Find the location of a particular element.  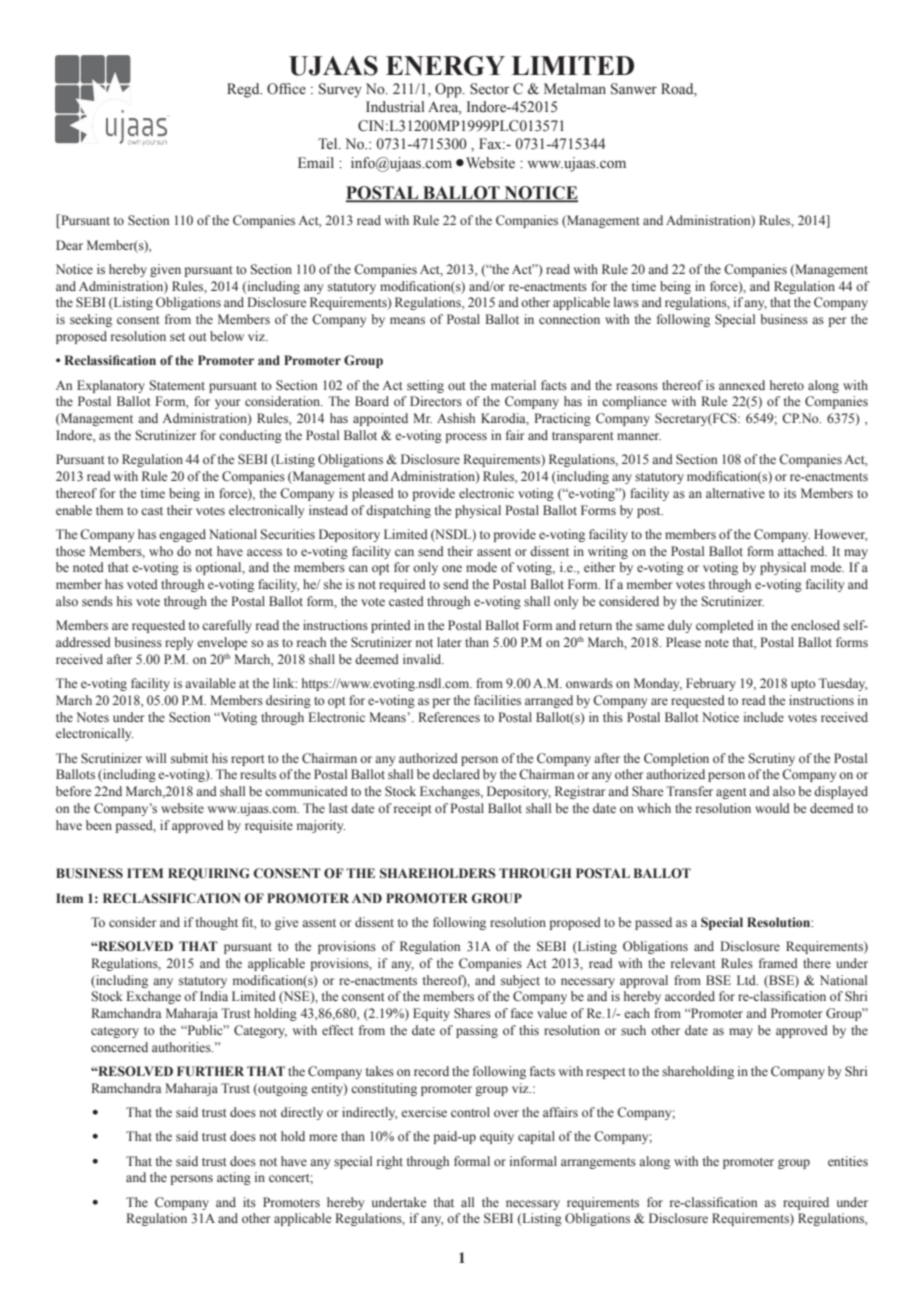

setting is located at coordinates (425, 386).
